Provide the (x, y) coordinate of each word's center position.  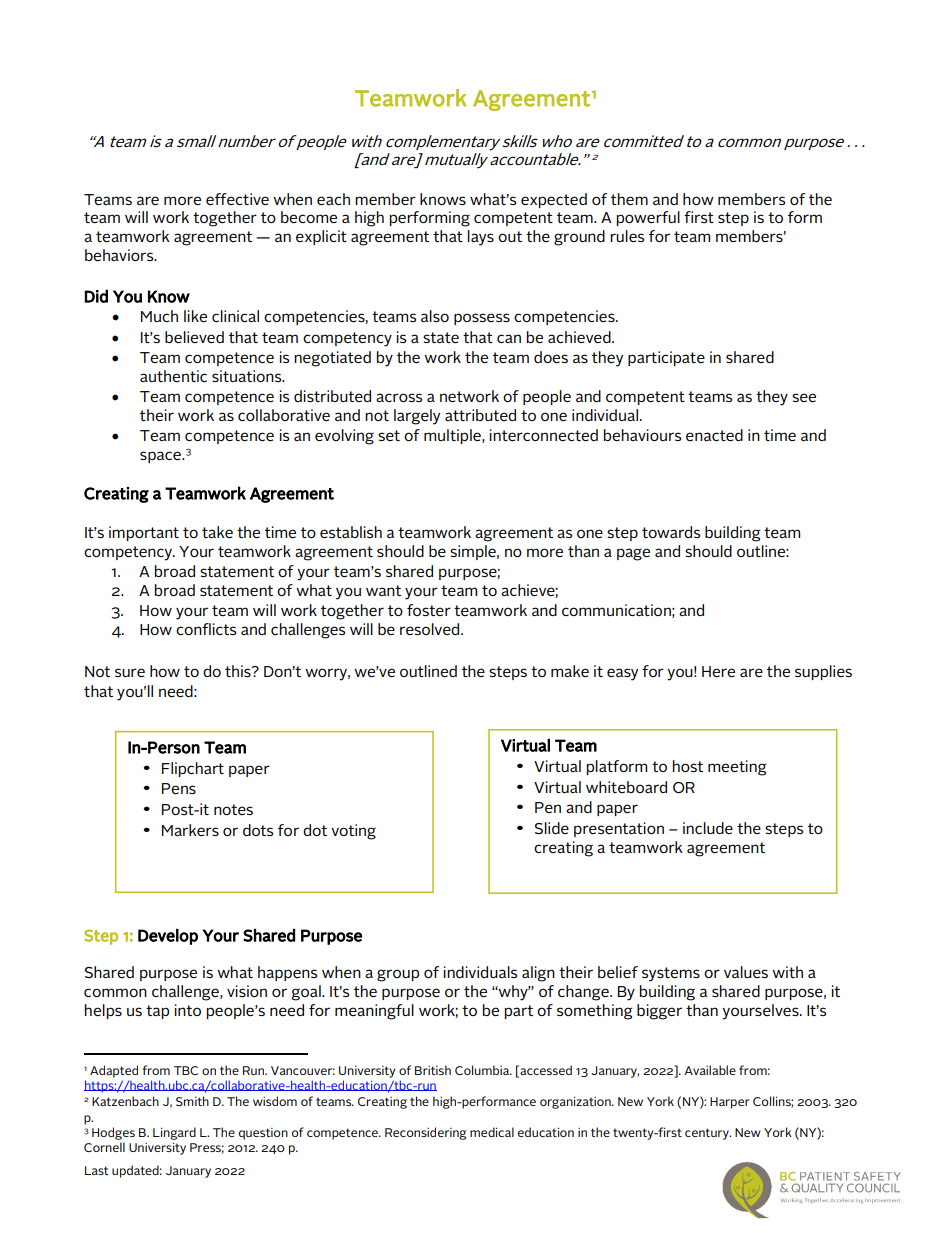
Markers (190, 830)
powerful (648, 218)
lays (481, 238)
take (217, 532)
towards (671, 532)
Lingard (174, 1133)
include (708, 828)
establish (351, 532)
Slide (552, 828)
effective (237, 199)
